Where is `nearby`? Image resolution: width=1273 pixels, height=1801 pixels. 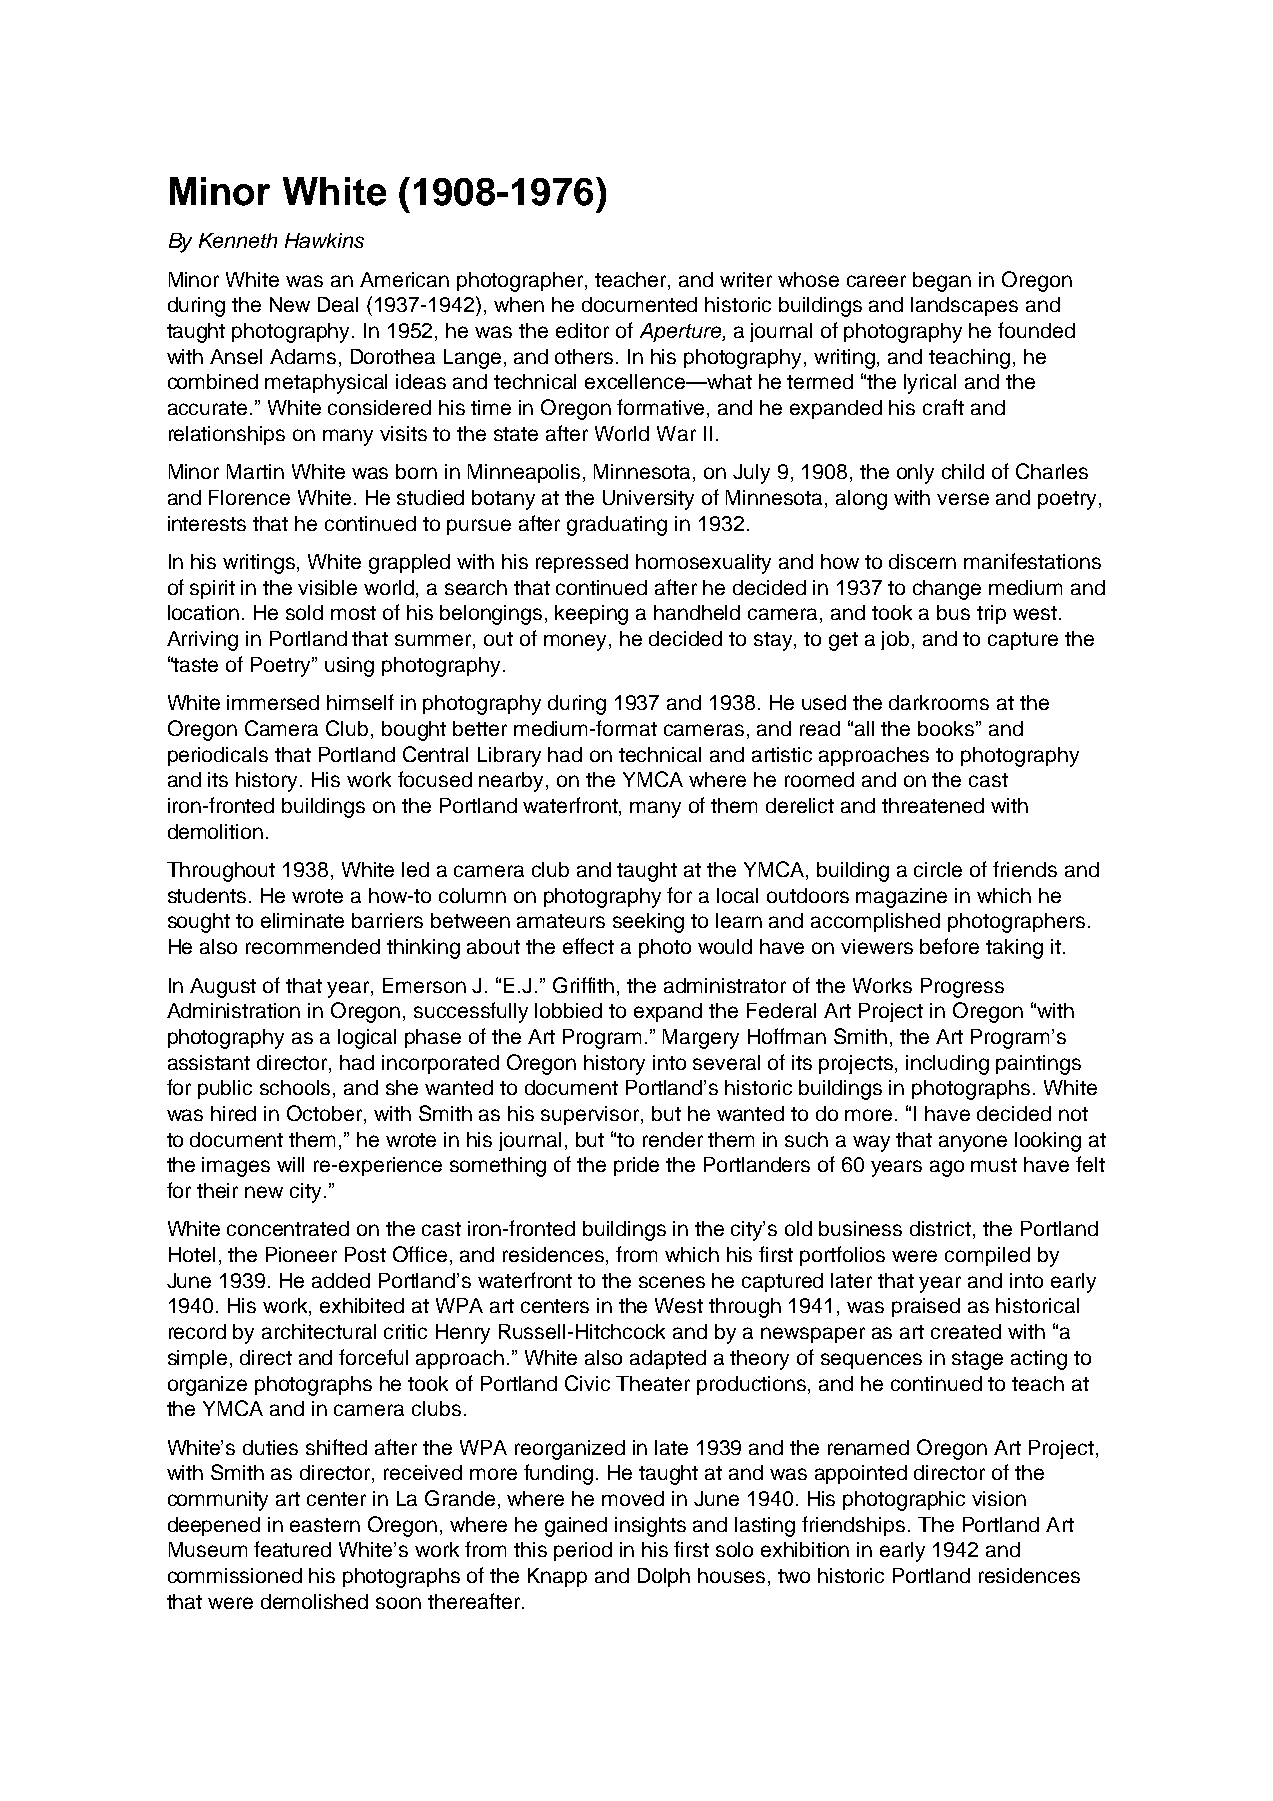 nearby is located at coordinates (513, 782).
